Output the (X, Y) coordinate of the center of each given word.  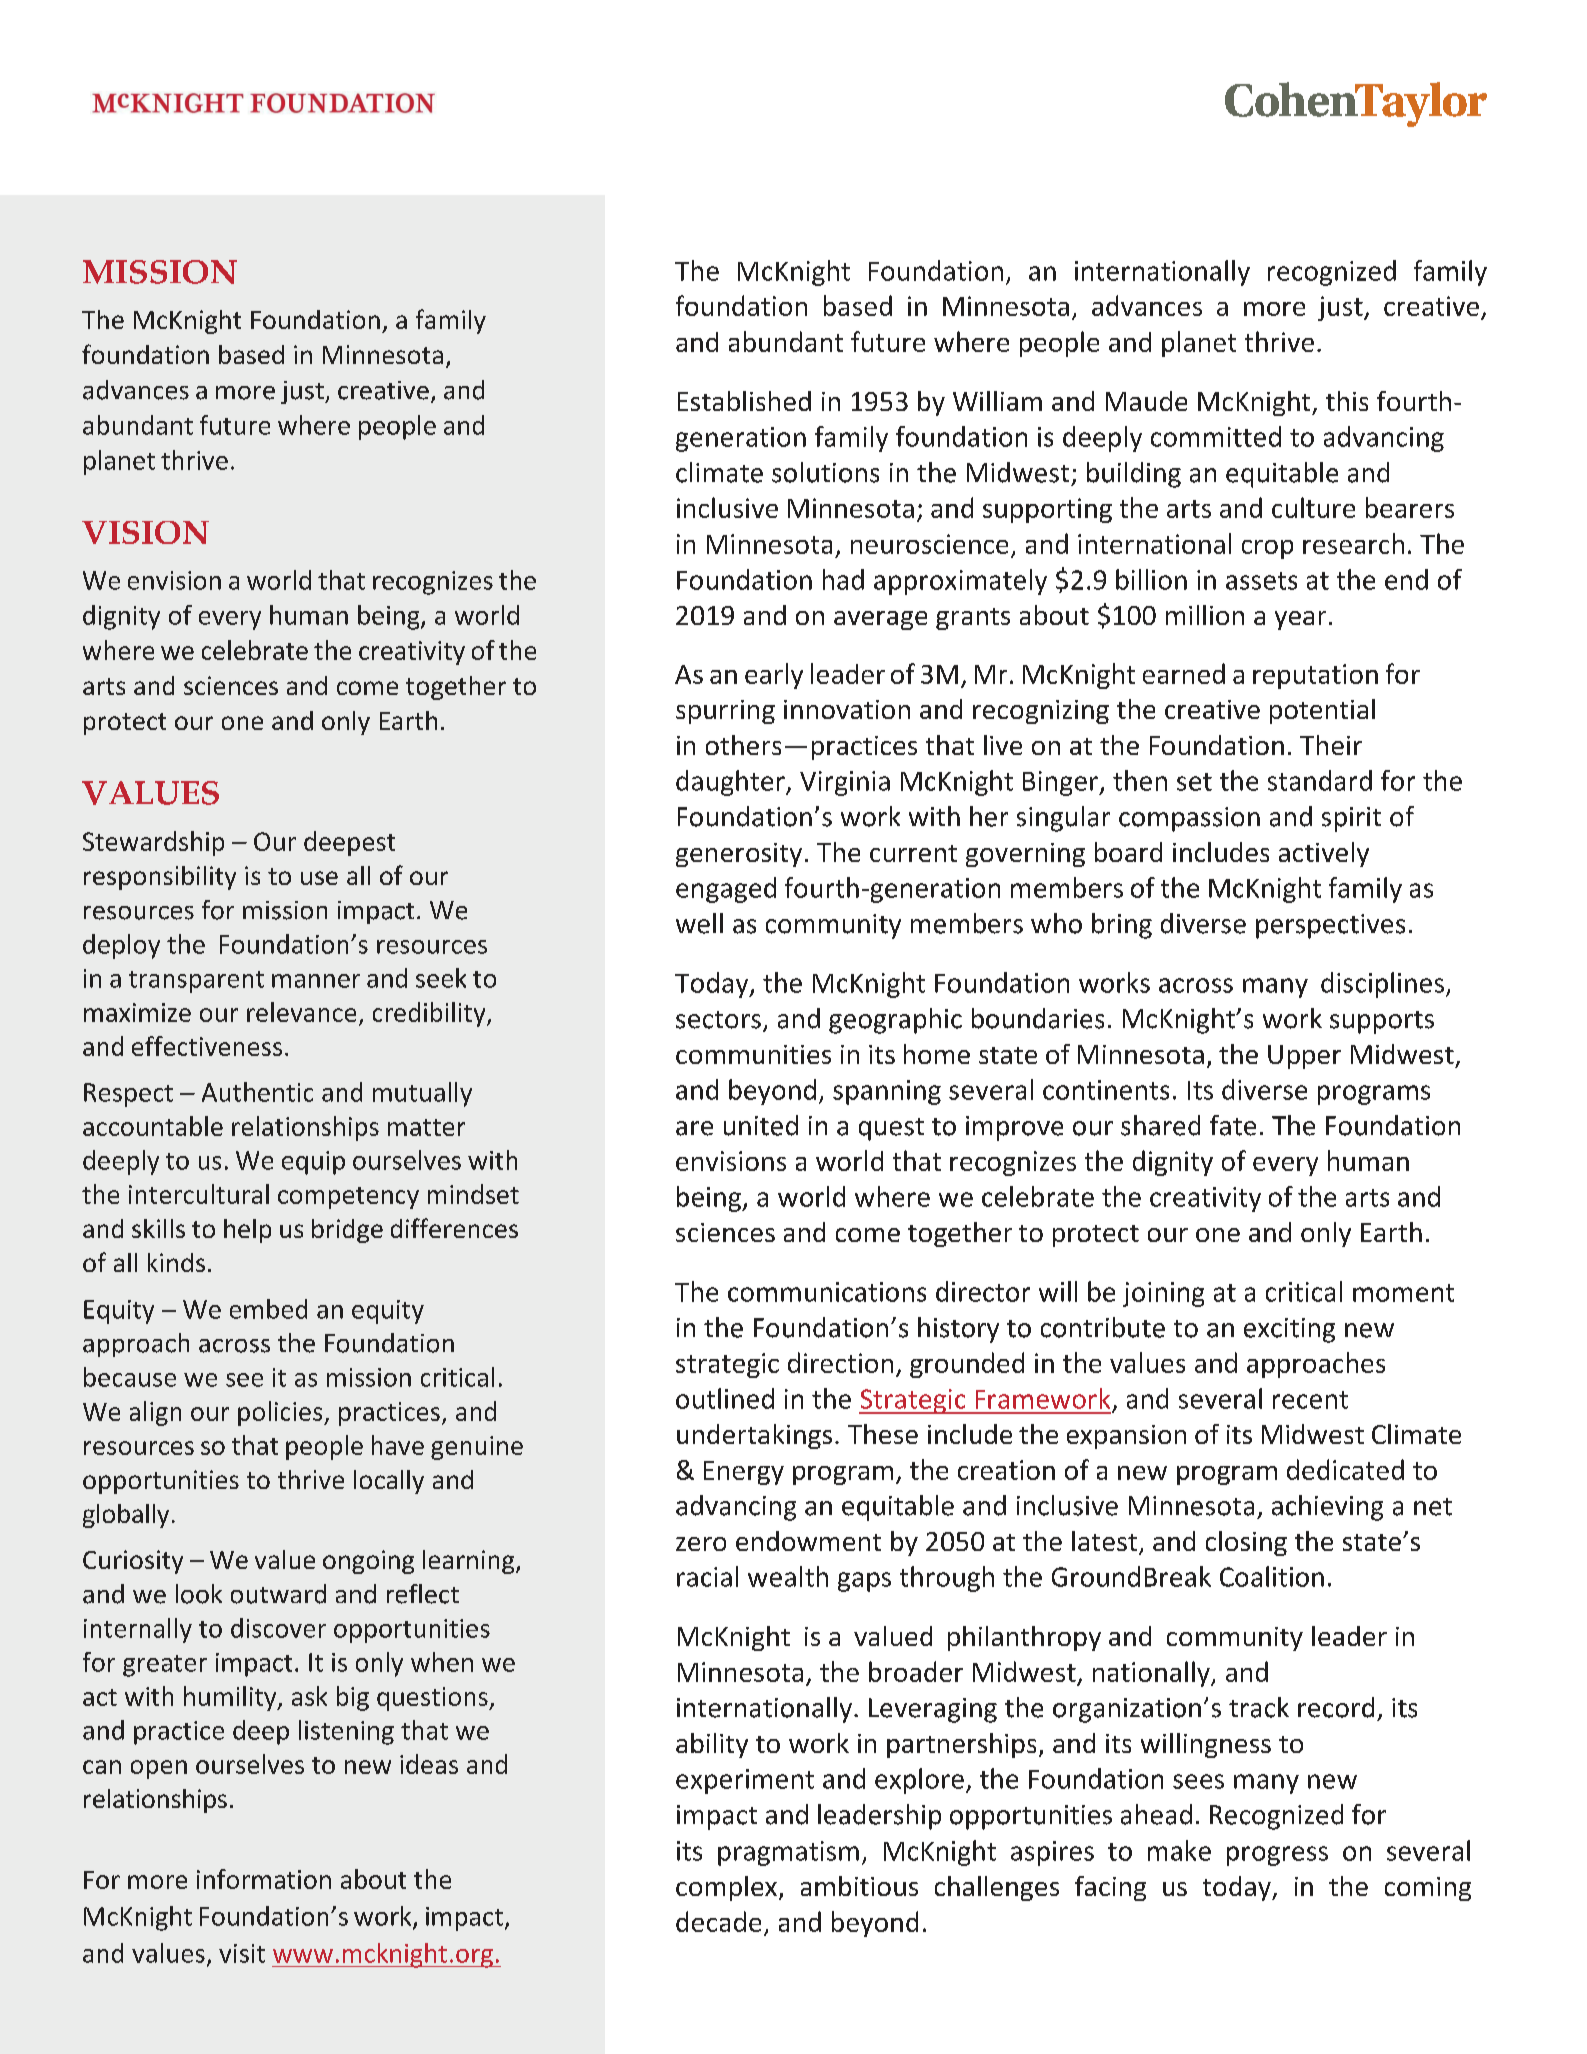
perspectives (1330, 926)
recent (1310, 1400)
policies (281, 1413)
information (264, 1879)
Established (744, 401)
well (699, 923)
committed (1216, 436)
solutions (825, 472)
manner (316, 981)
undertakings (754, 1436)
